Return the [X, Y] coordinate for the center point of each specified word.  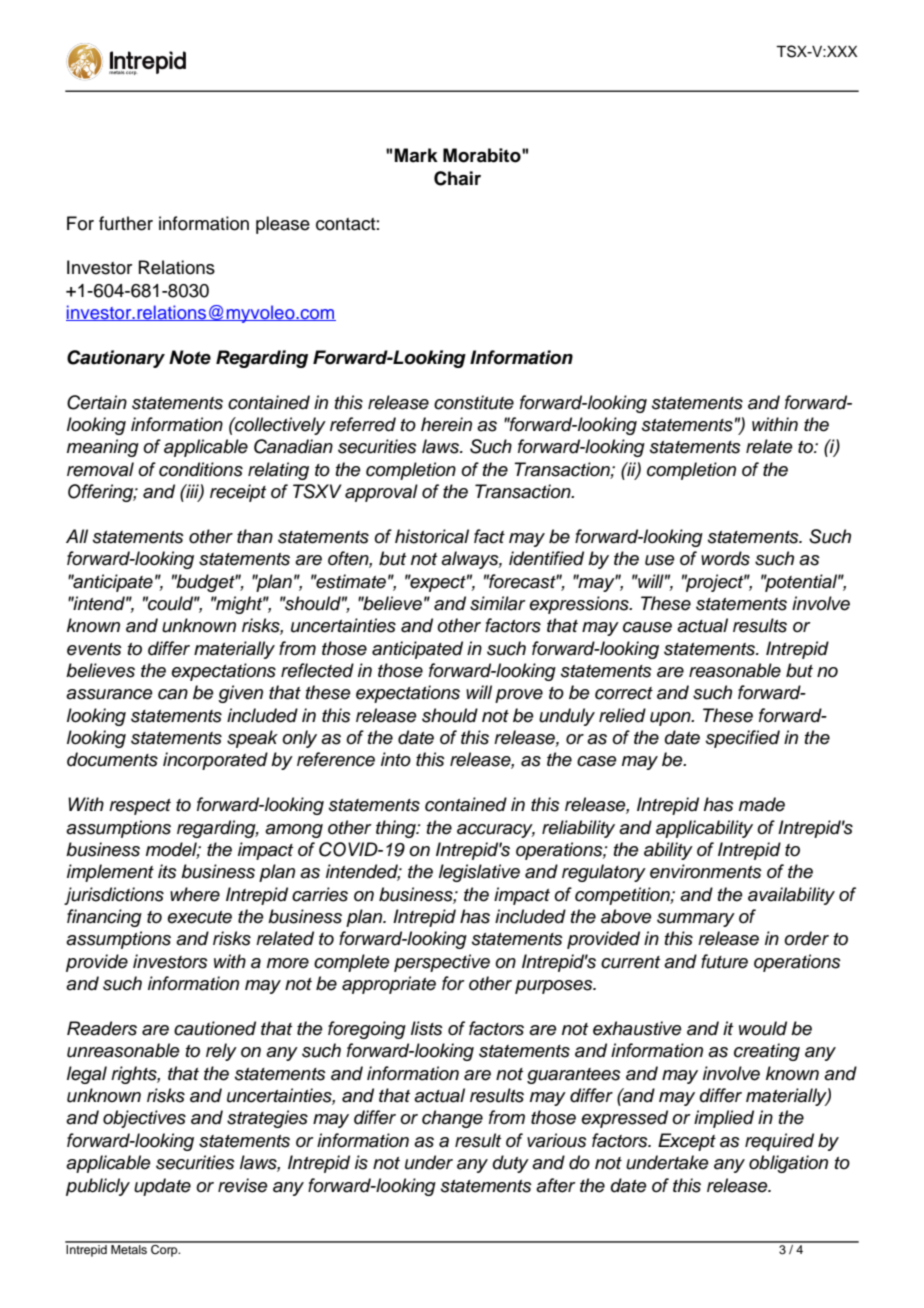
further [126, 223]
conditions [201, 469]
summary [696, 920]
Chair [457, 178]
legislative [479, 873]
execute [199, 917]
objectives [144, 1119]
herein [446, 424]
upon [671, 719]
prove [519, 696]
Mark [416, 155]
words [725, 558]
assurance [109, 694]
